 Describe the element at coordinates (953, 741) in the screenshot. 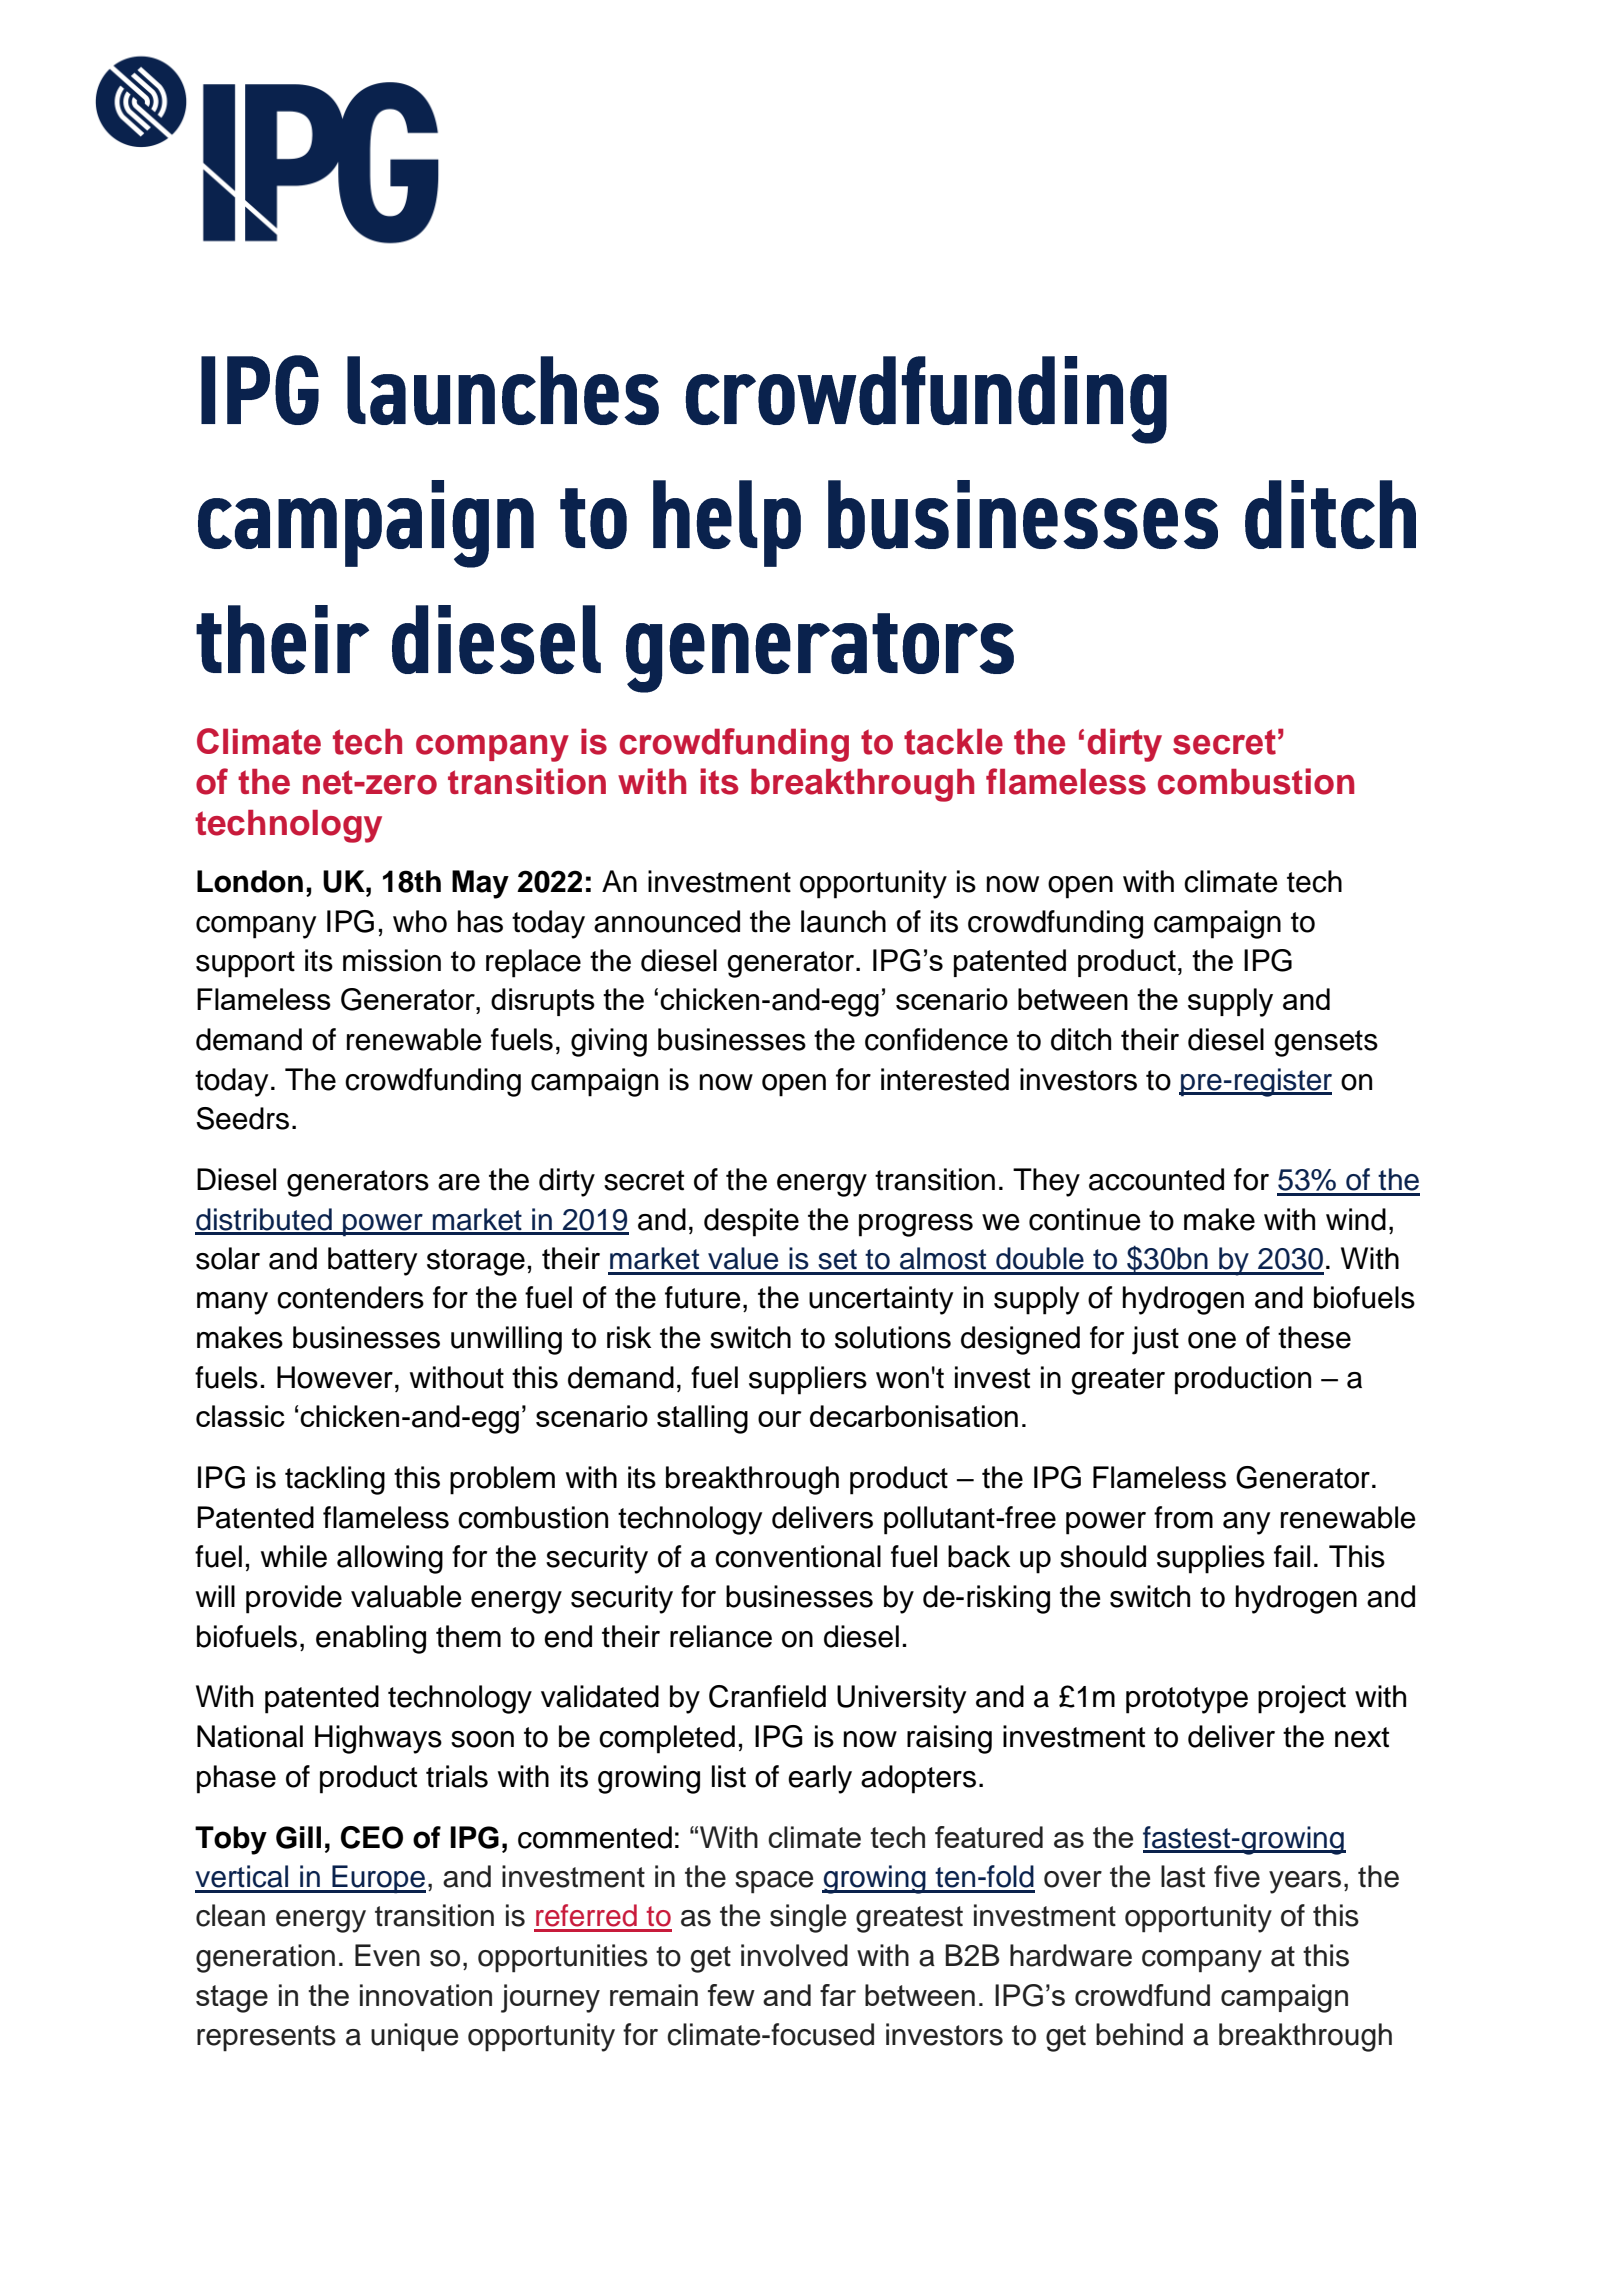

I see `tackle` at that location.
